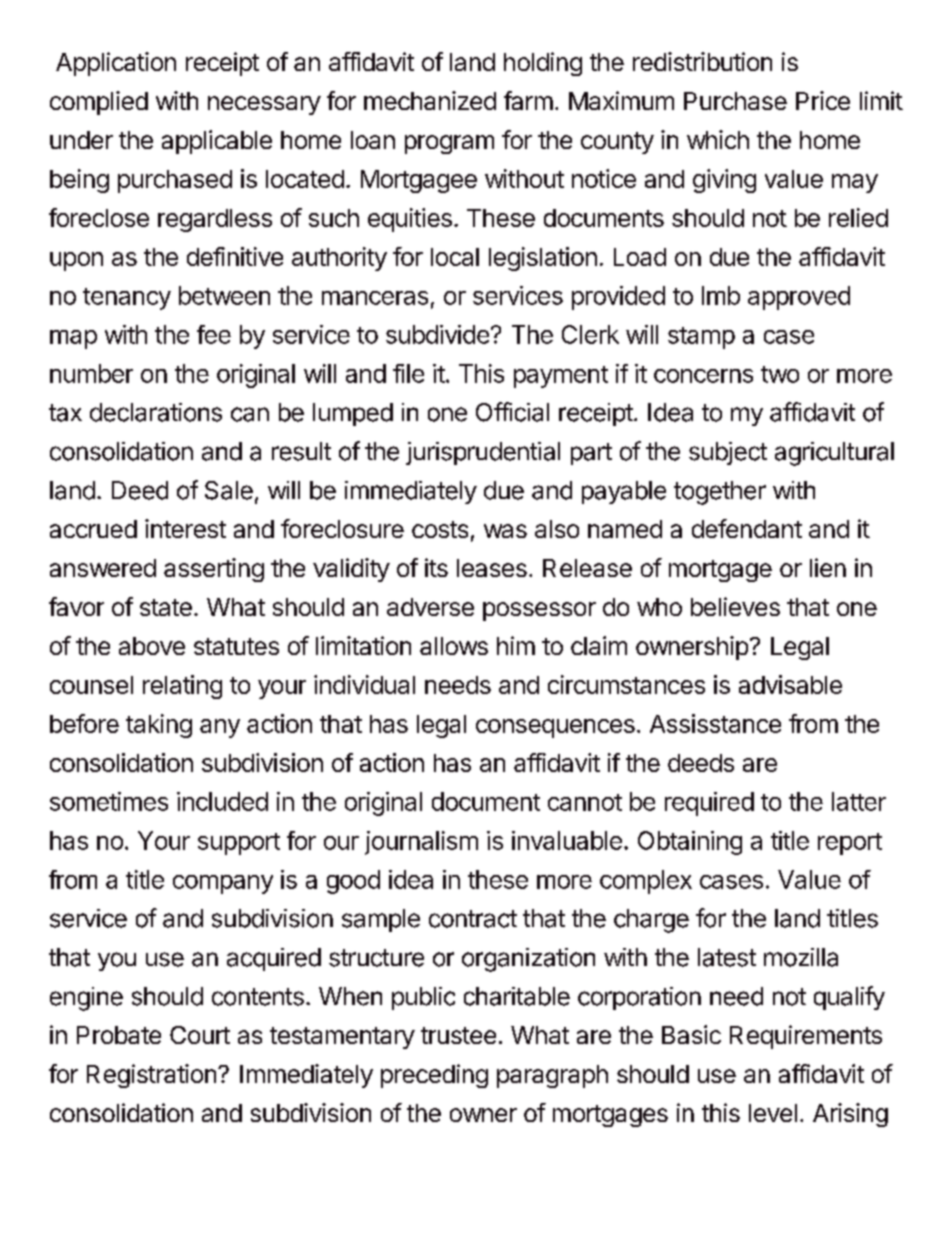 This image has width=952, height=1233. What do you see at coordinates (436, 567) in the image?
I see `its` at bounding box center [436, 567].
